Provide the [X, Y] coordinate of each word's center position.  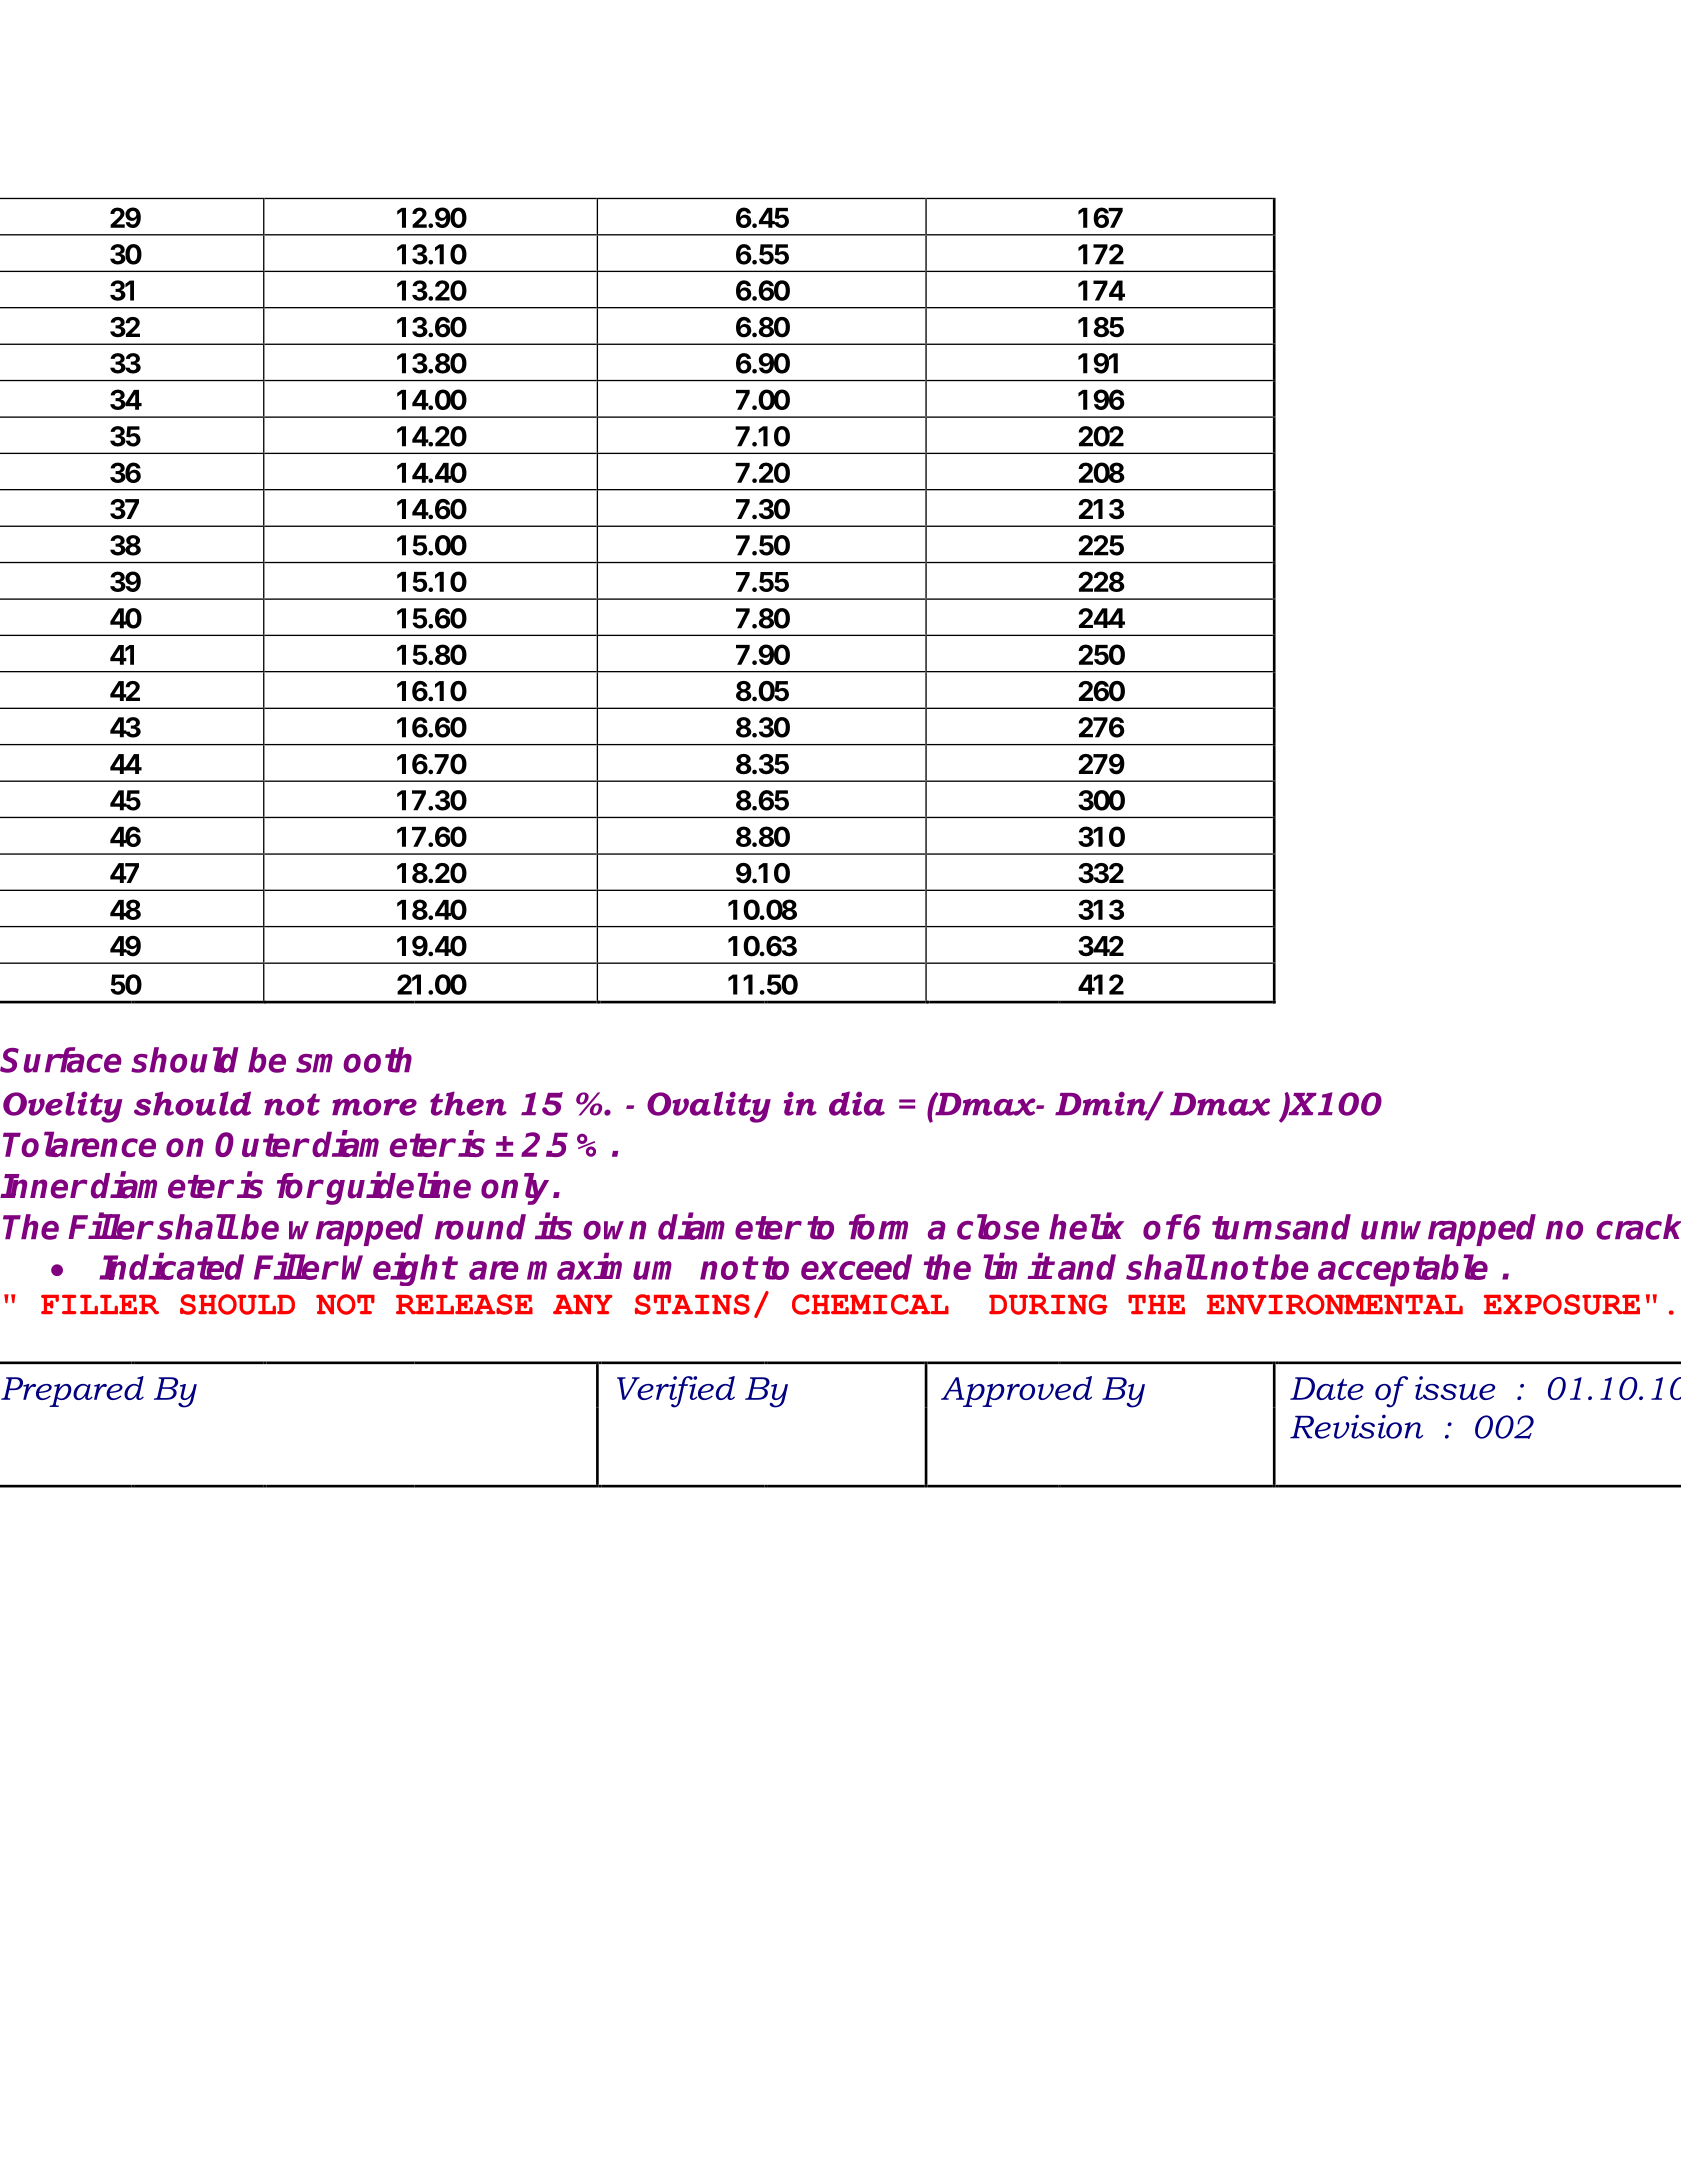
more [374, 1107]
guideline [398, 1188]
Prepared [72, 1391]
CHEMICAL [870, 1304]
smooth [354, 1060]
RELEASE [464, 1304]
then [468, 1103]
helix [1086, 1226]
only [515, 1189]
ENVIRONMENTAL [1335, 1304]
